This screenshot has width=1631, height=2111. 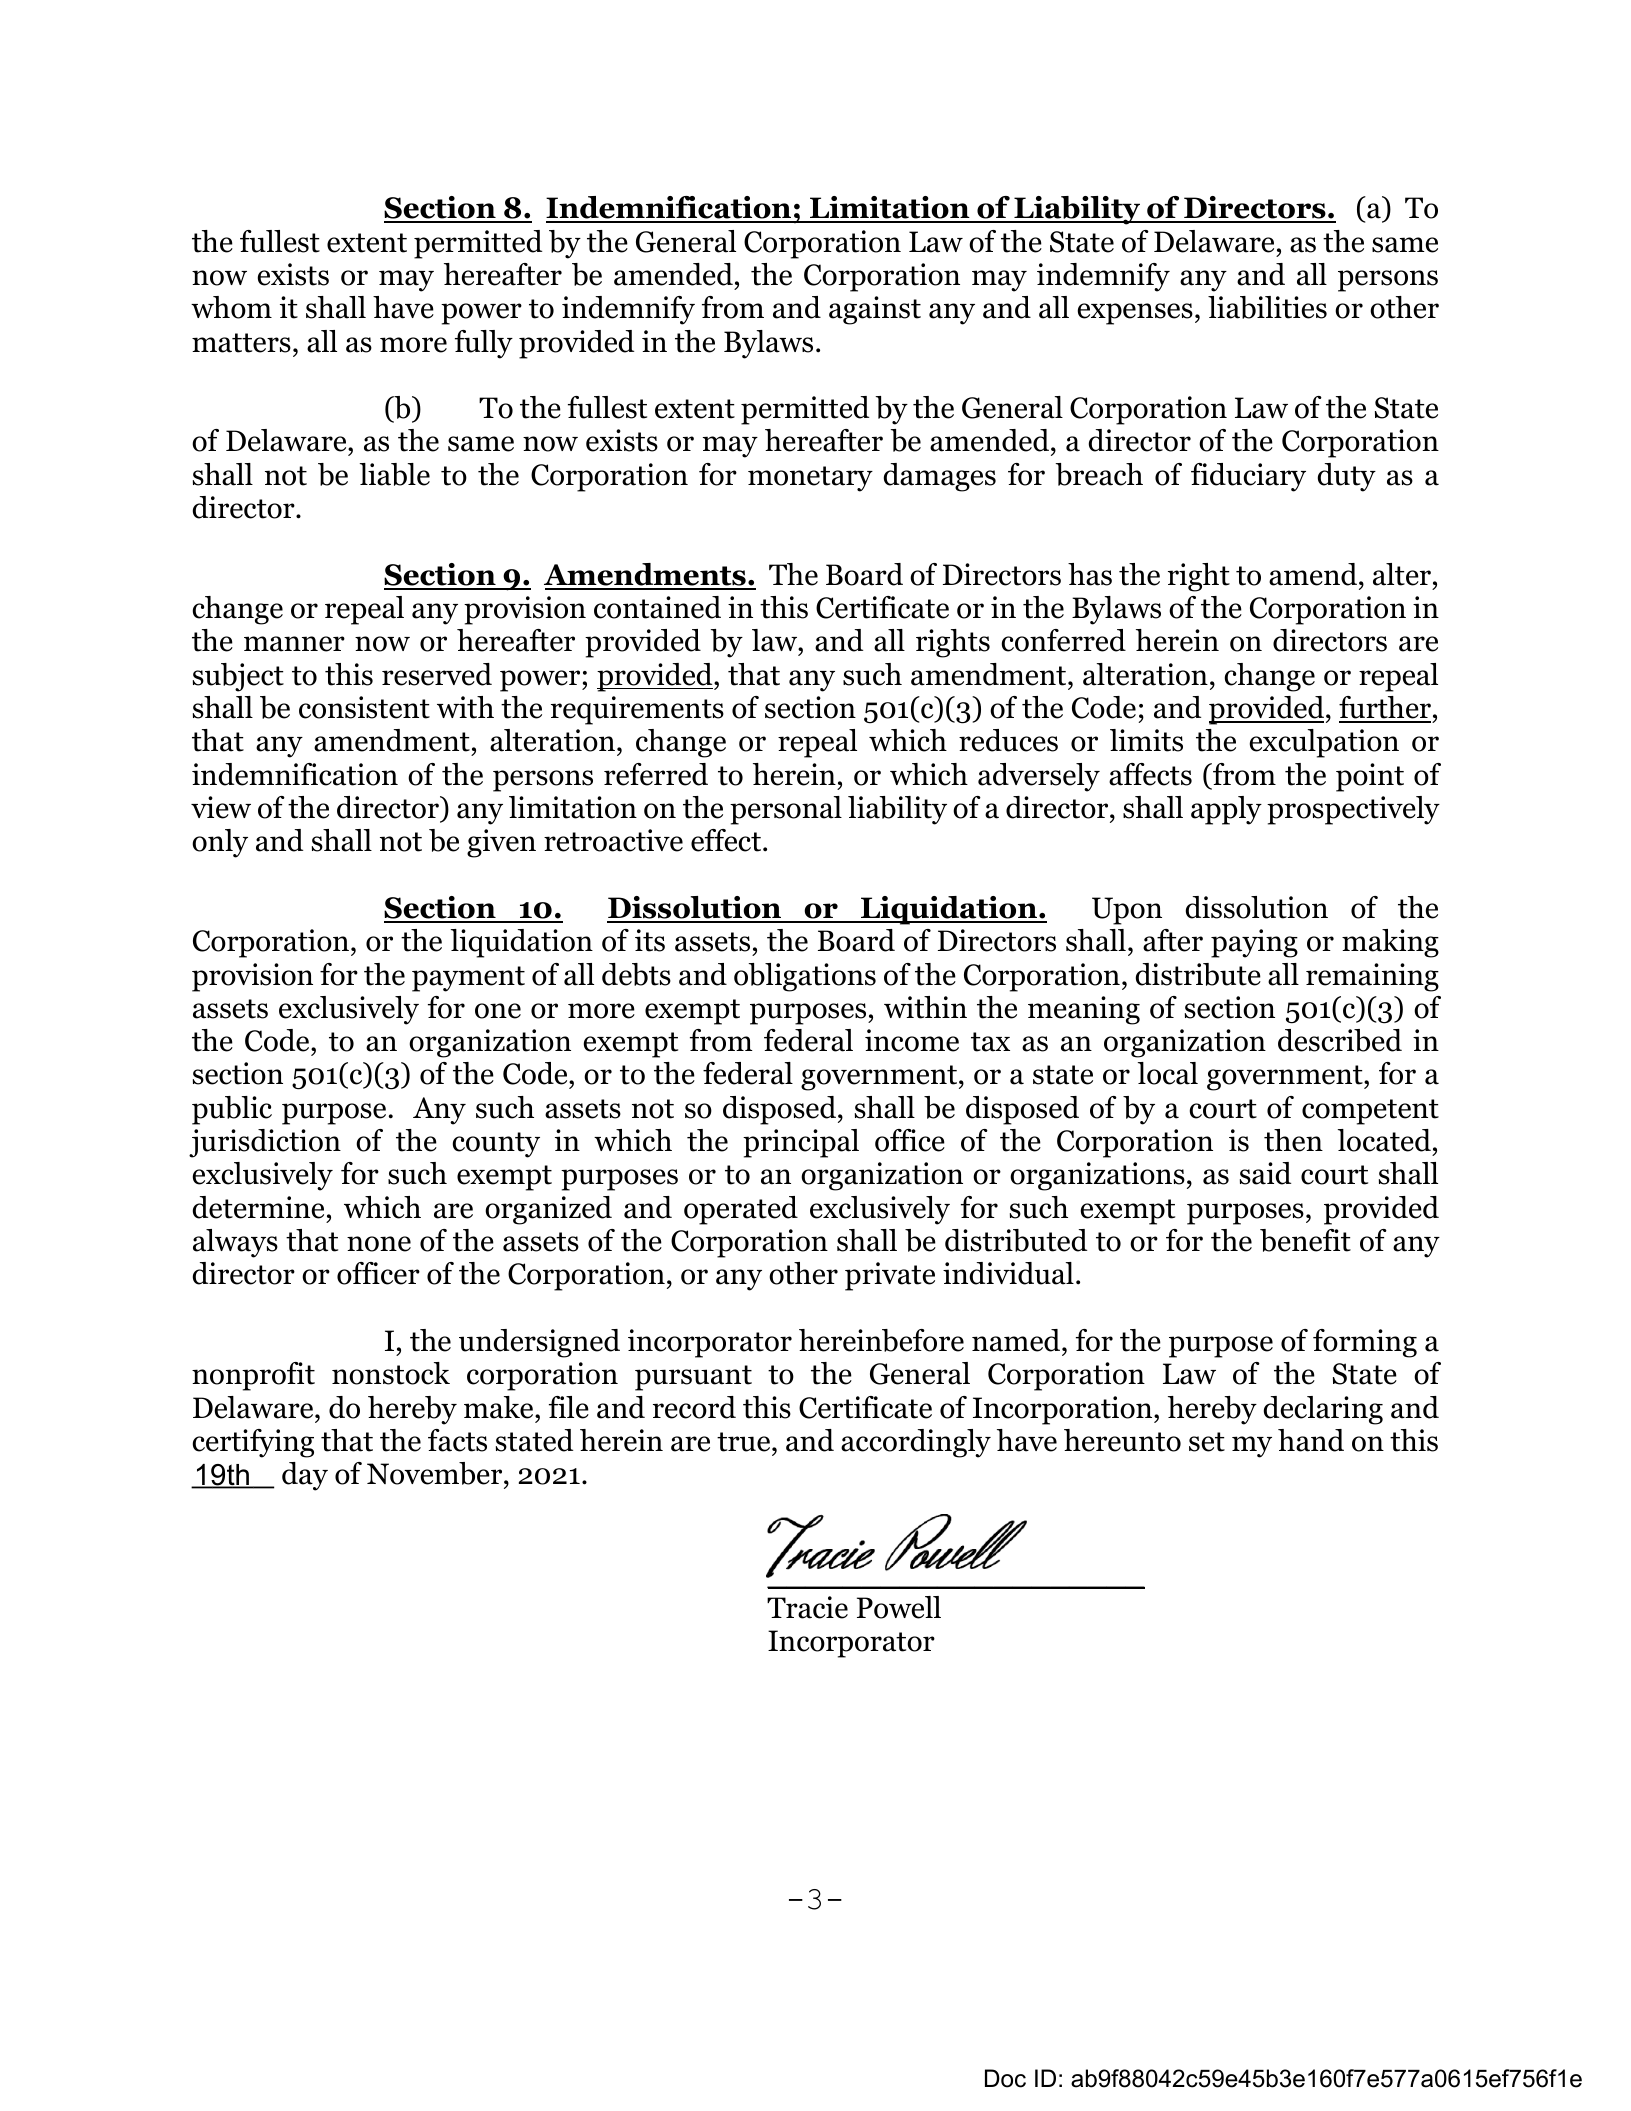 What do you see at coordinates (1005, 2078) in the screenshot?
I see `Doc` at bounding box center [1005, 2078].
